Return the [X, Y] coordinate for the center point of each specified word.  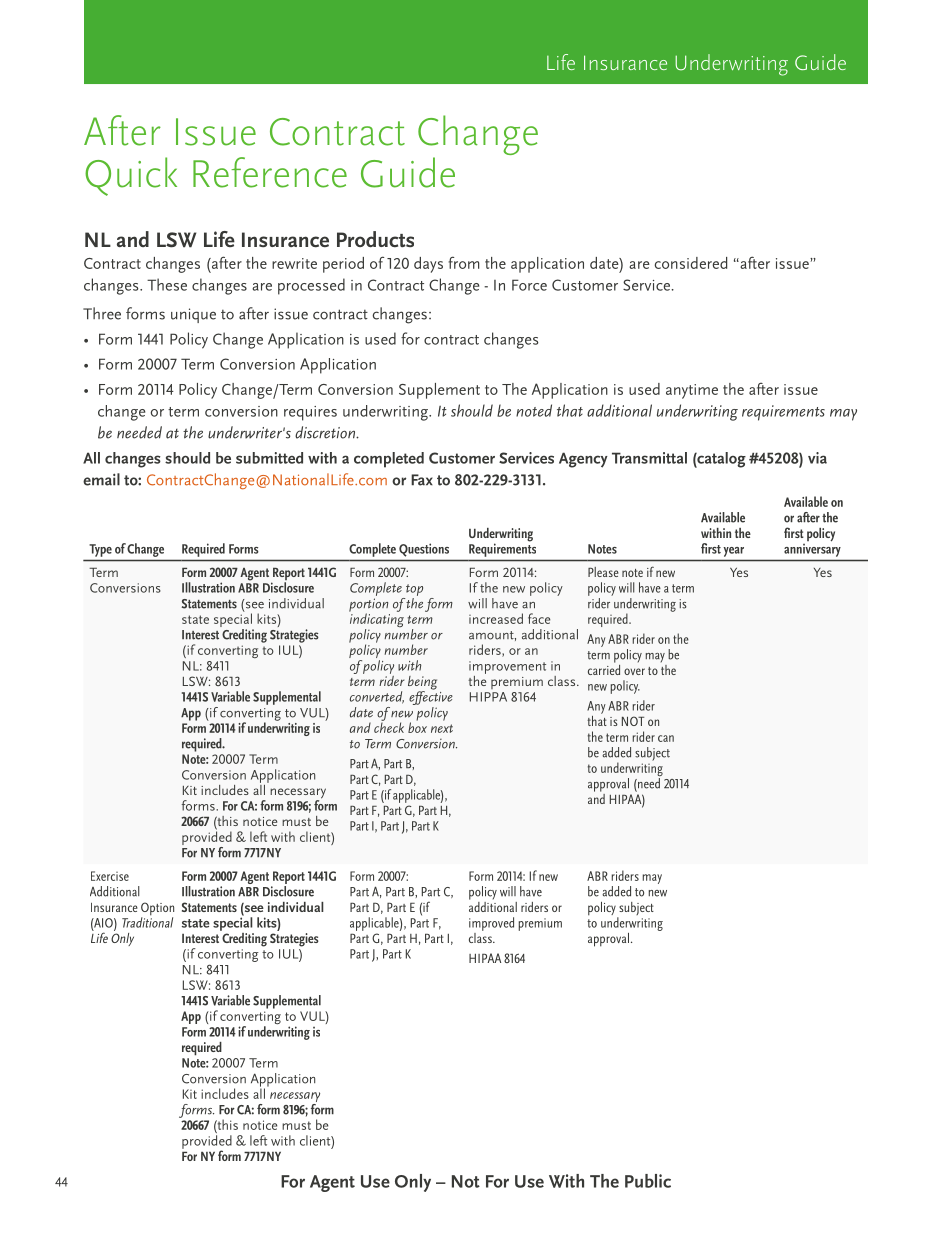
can [666, 738]
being [422, 684]
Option [157, 910]
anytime [692, 391]
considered [691, 263]
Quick [131, 176]
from [463, 262]
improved [491, 924]
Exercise [110, 876]
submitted [269, 458]
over [634, 671]
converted [377, 697]
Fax [422, 480]
